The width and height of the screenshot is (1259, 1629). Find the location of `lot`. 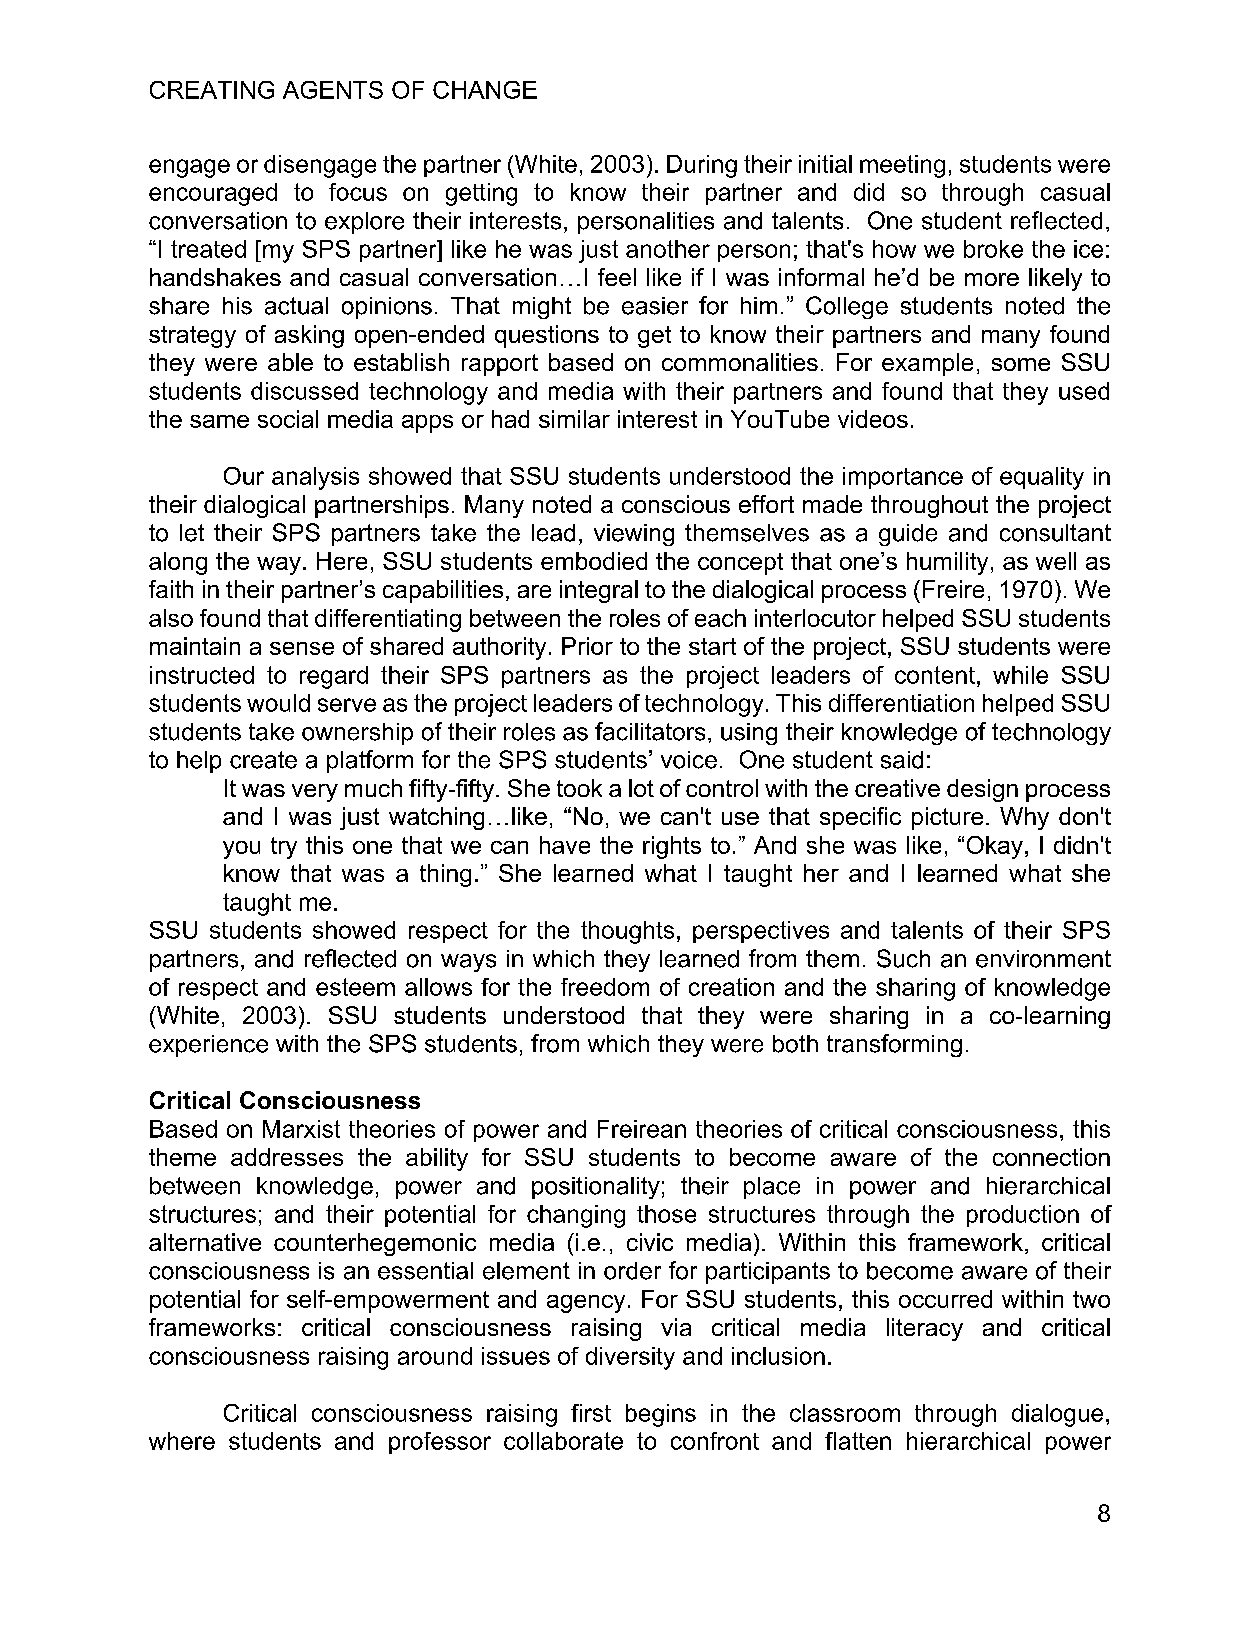

lot is located at coordinates (641, 788).
